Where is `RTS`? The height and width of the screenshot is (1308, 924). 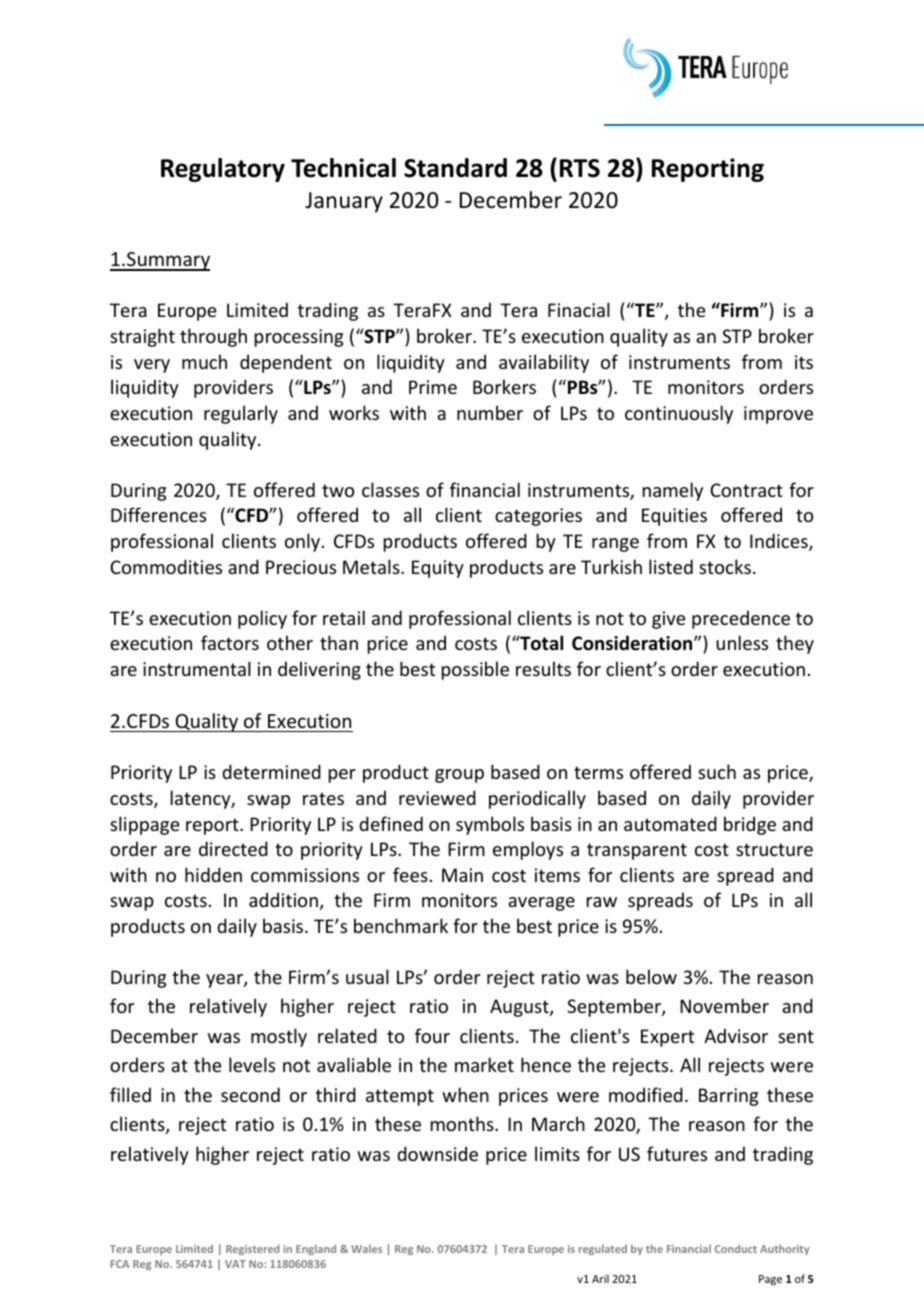 RTS is located at coordinates (580, 168).
